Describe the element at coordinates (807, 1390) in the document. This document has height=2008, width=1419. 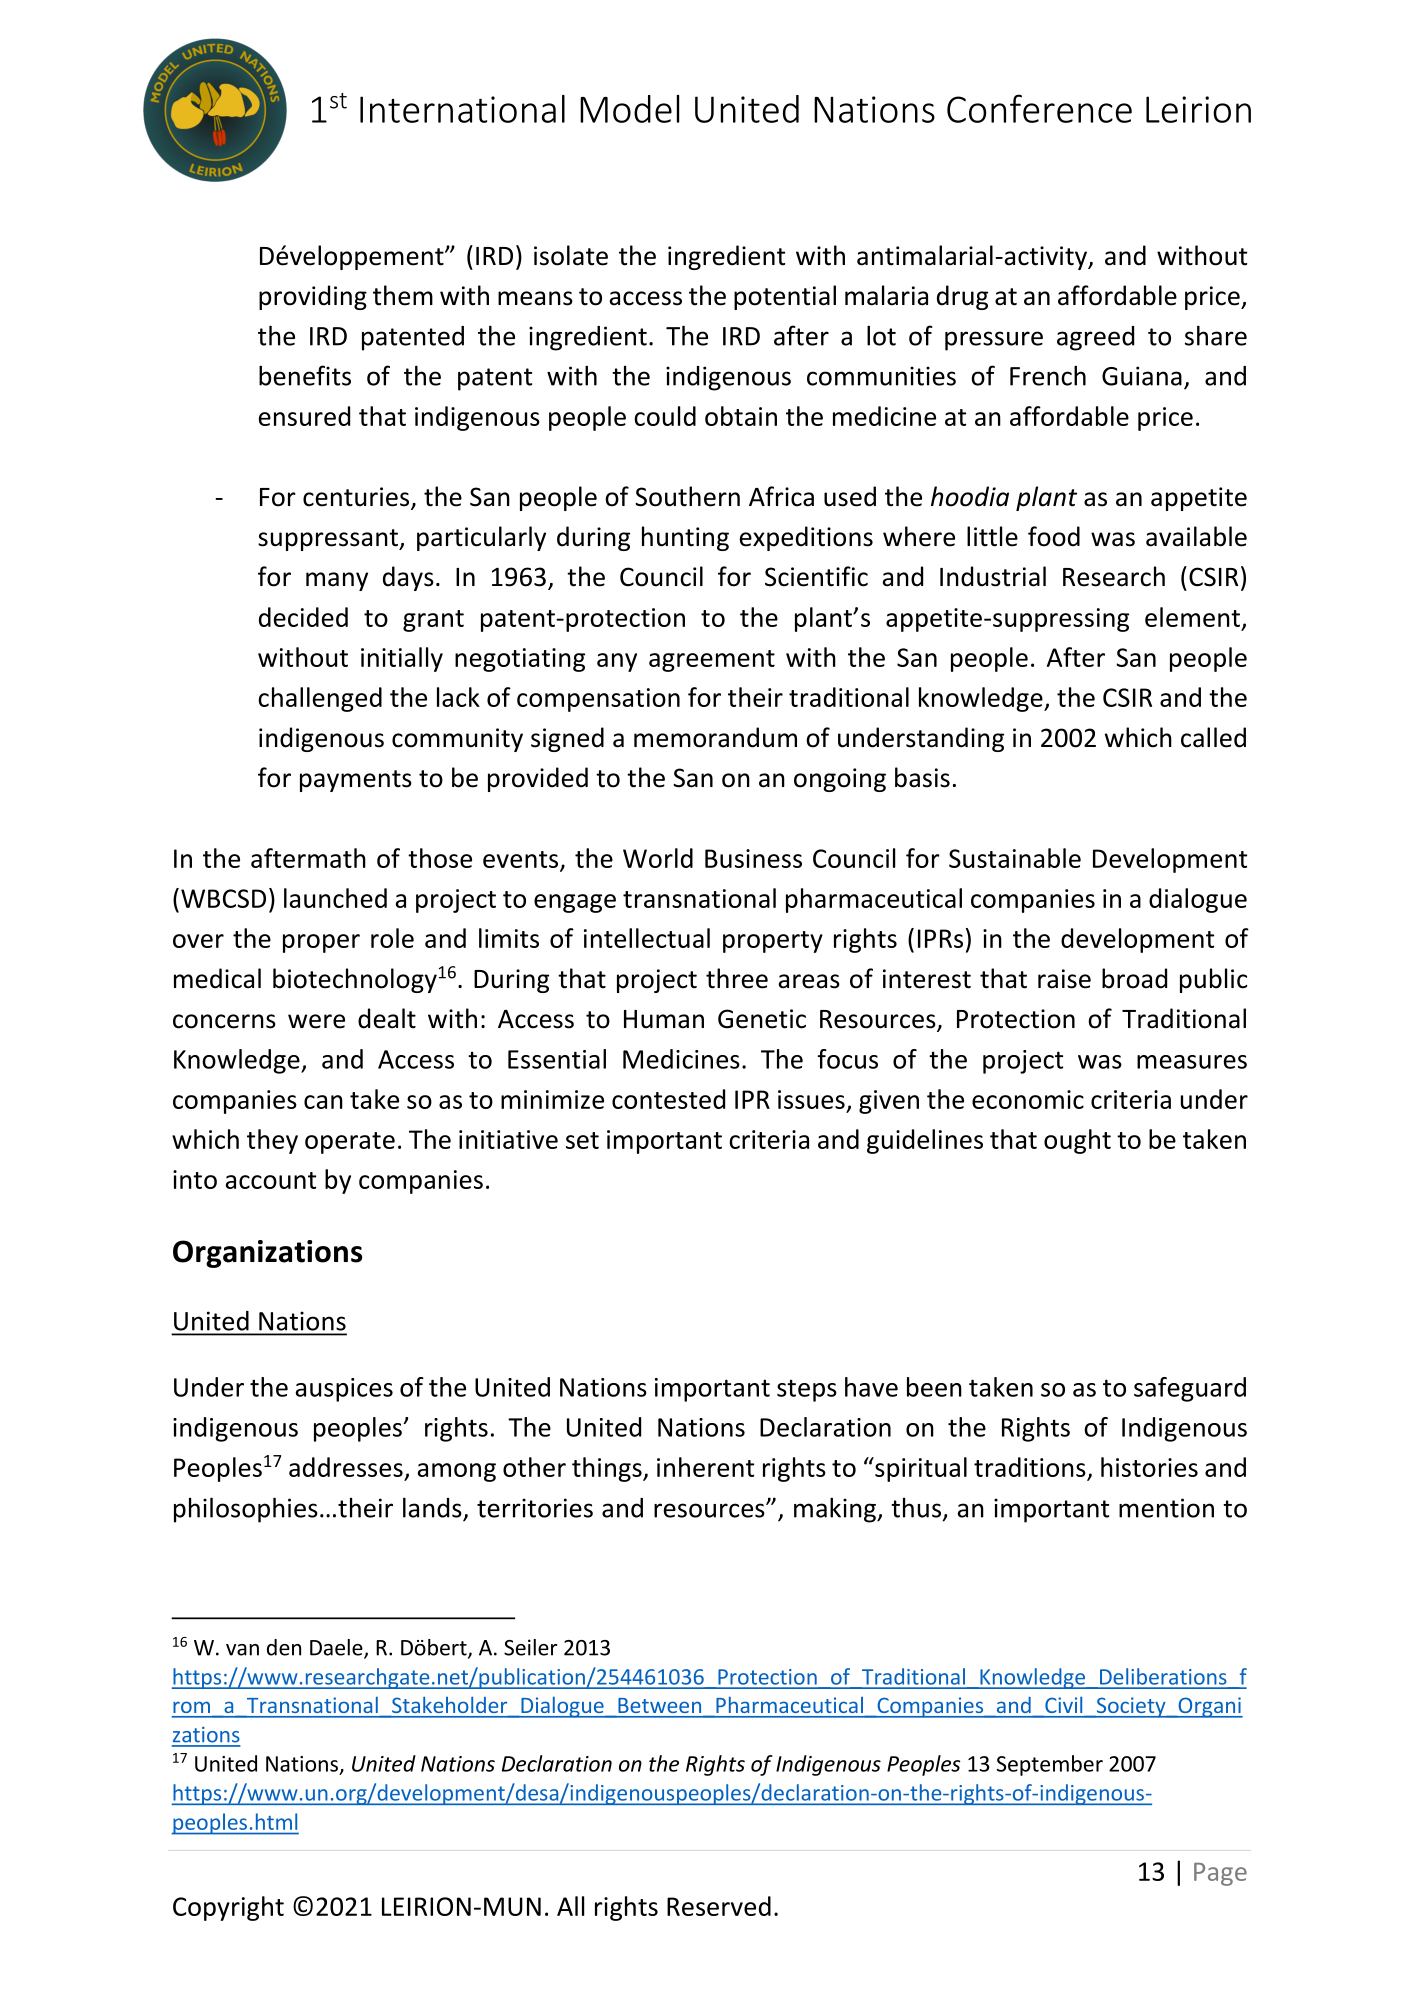
I see `steps` at that location.
